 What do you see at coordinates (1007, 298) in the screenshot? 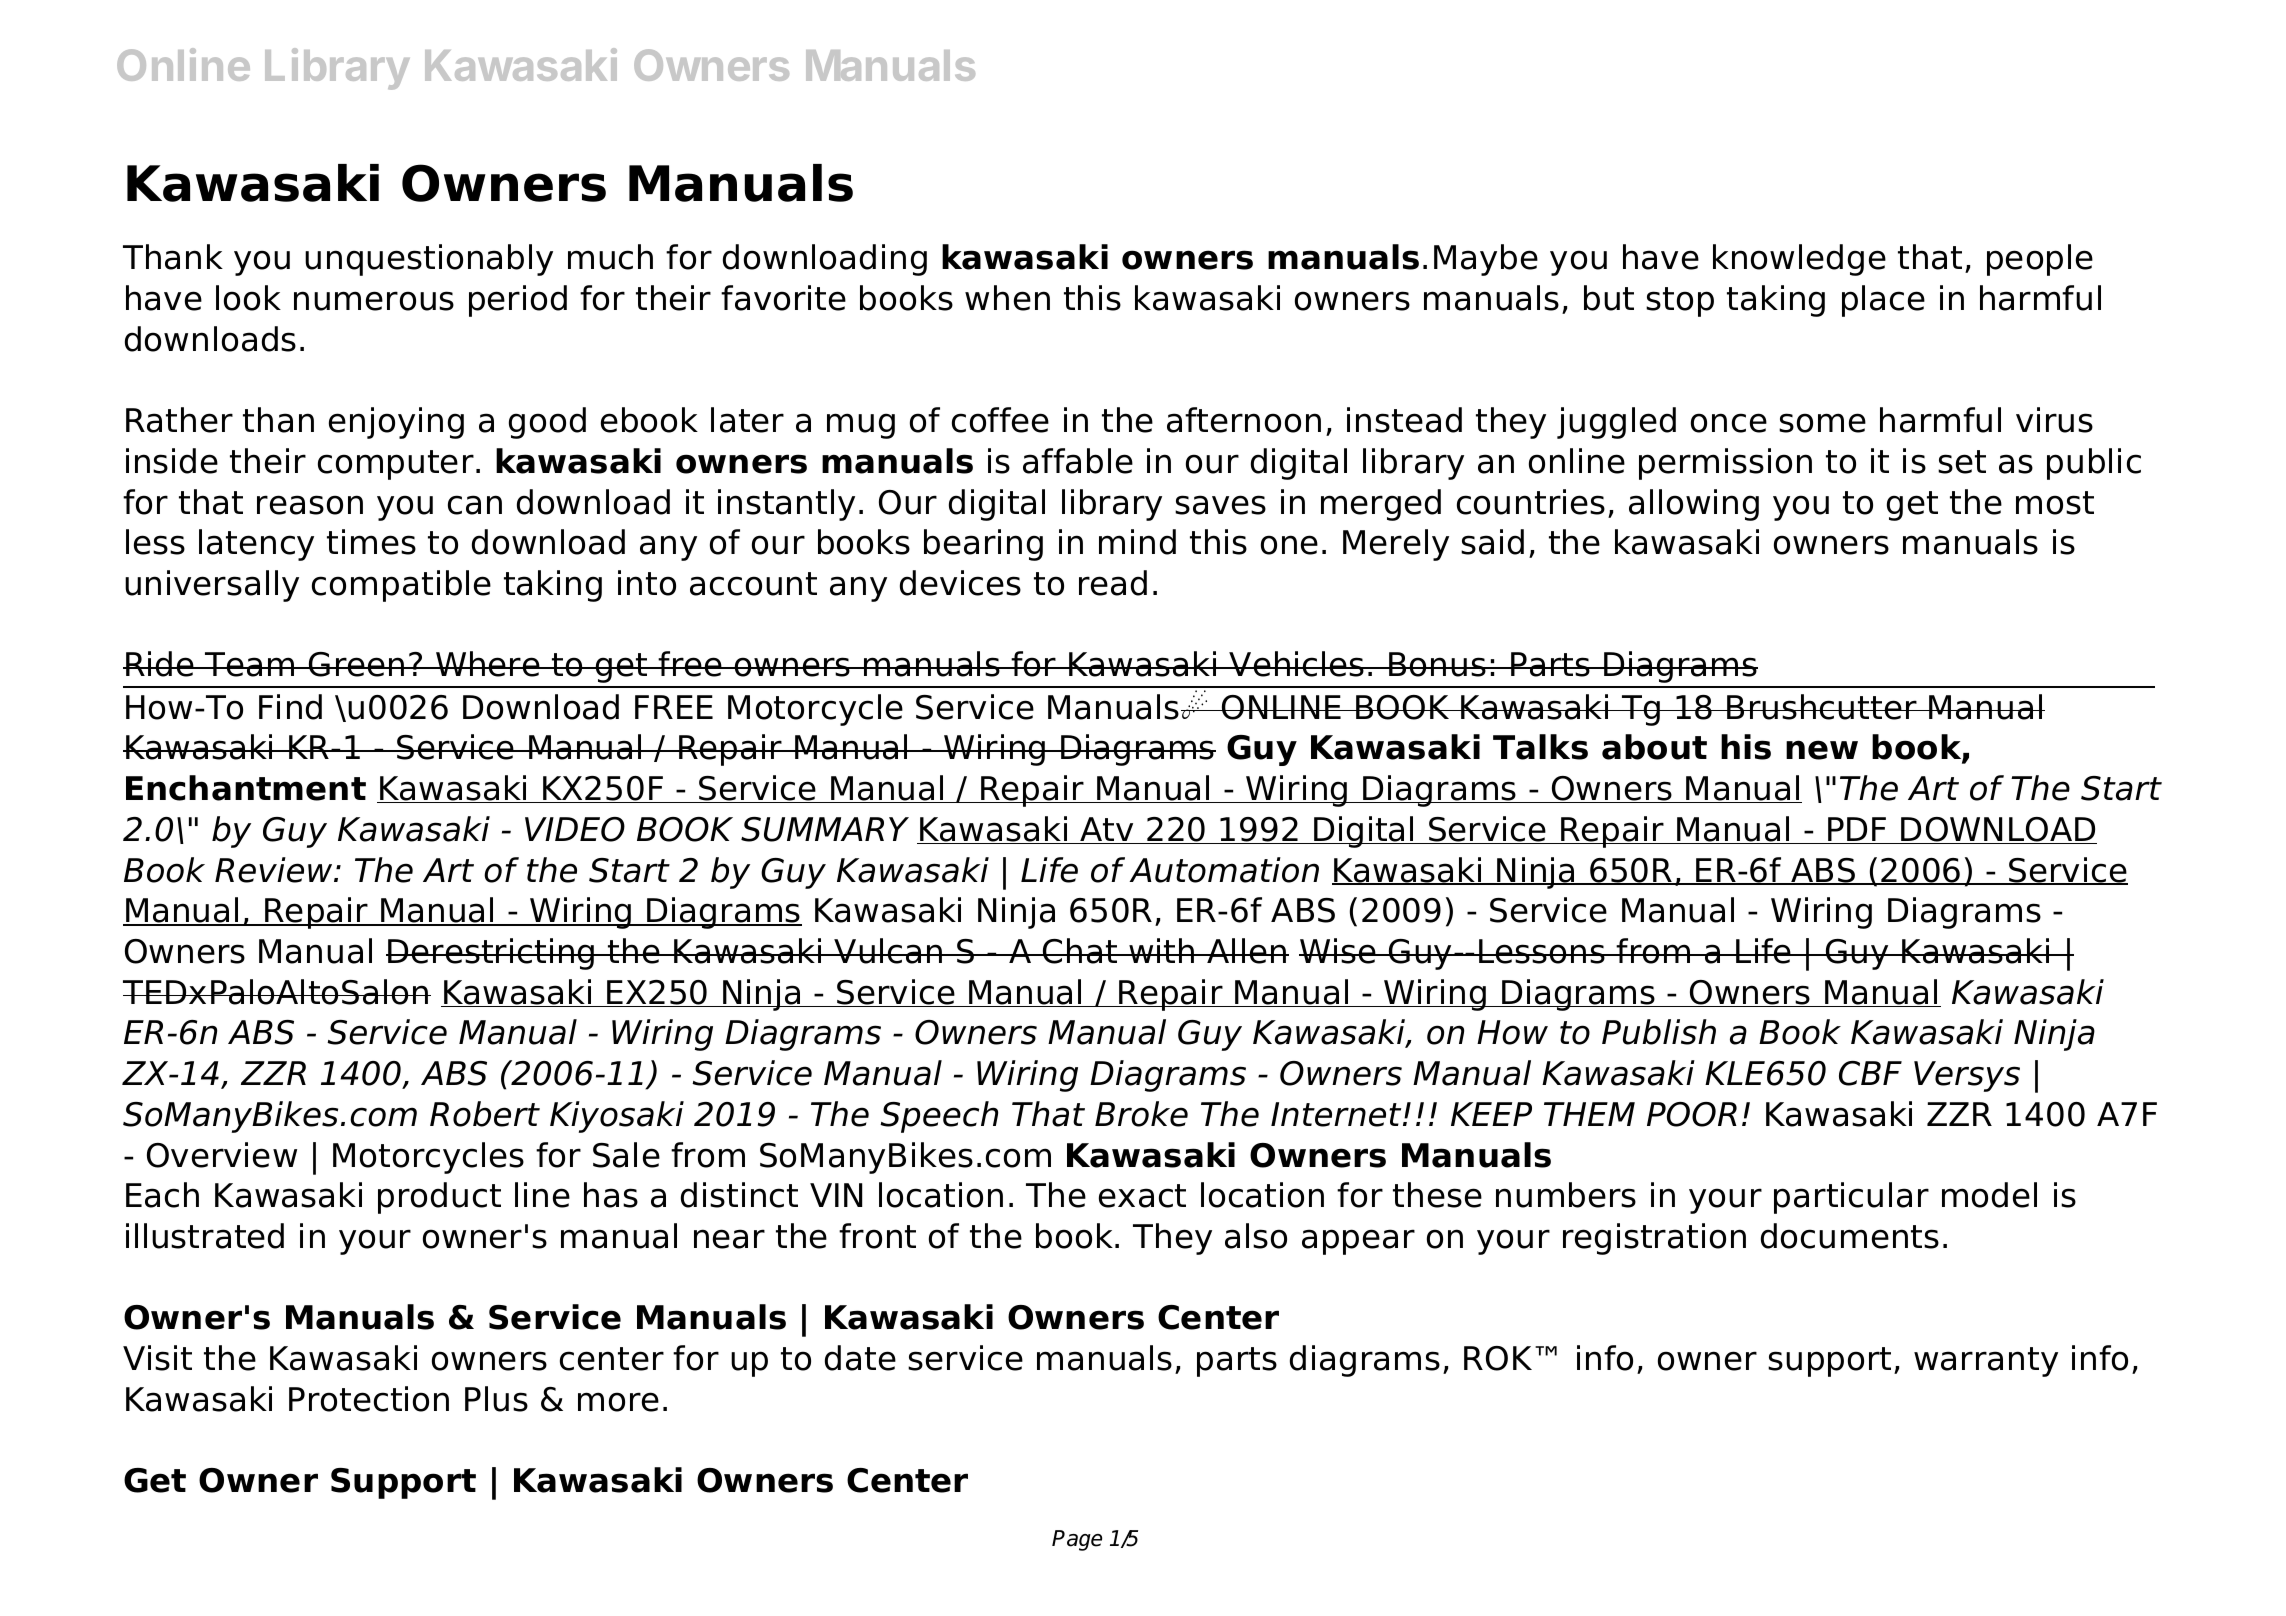
I see `when` at bounding box center [1007, 298].
